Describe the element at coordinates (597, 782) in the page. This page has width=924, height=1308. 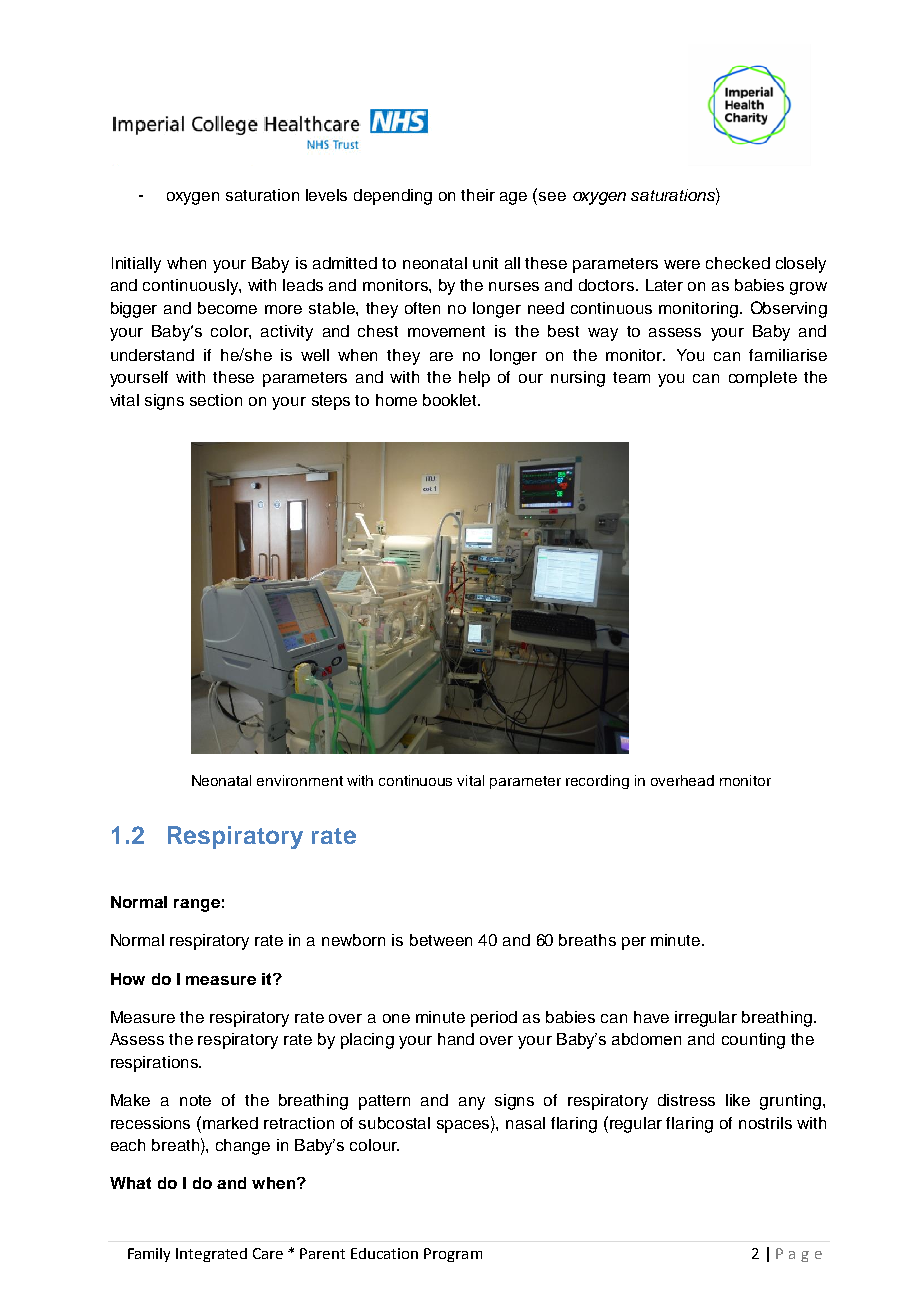
I see `recording` at that location.
